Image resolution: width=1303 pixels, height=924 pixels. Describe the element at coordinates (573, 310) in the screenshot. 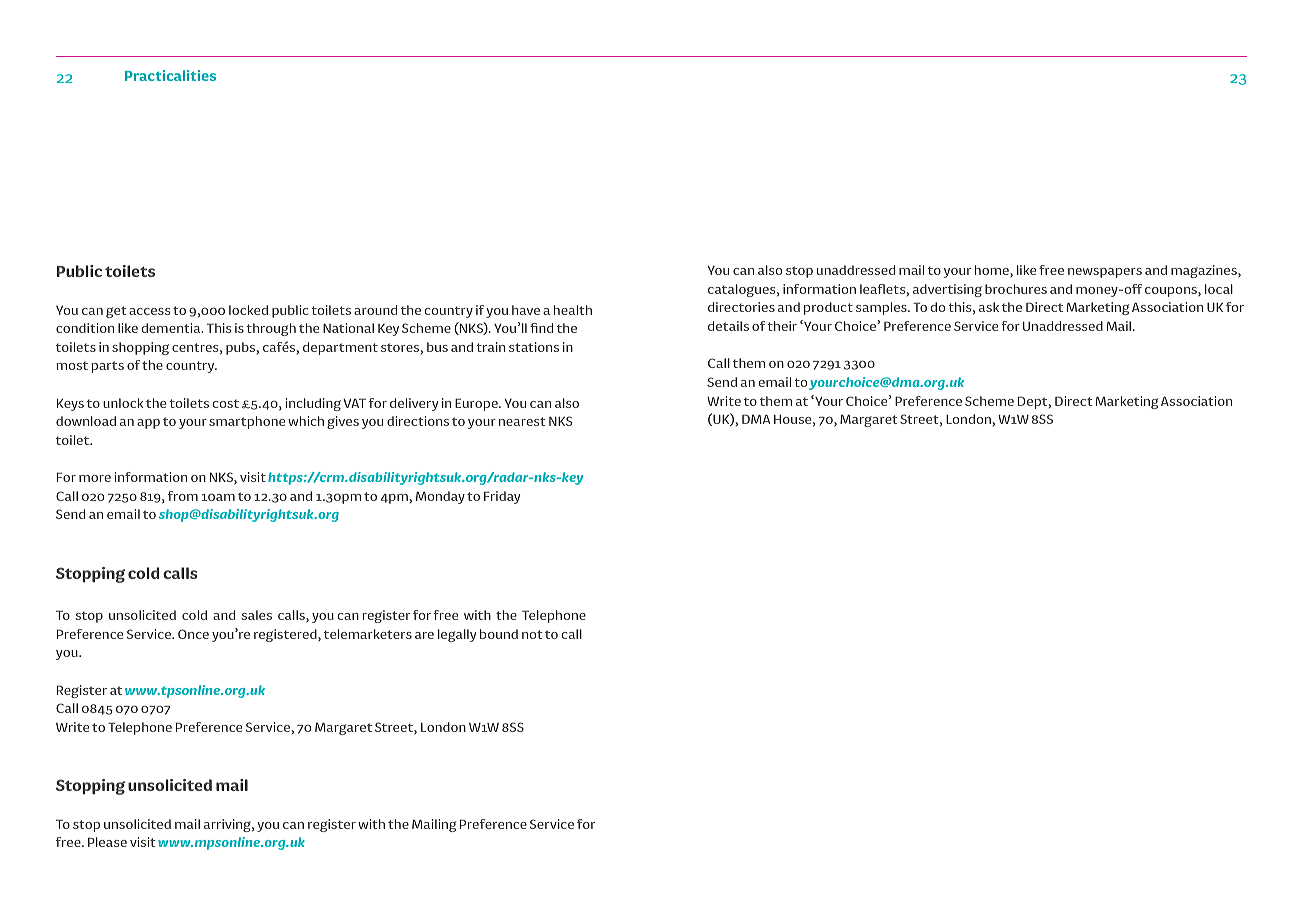

I see `health` at that location.
